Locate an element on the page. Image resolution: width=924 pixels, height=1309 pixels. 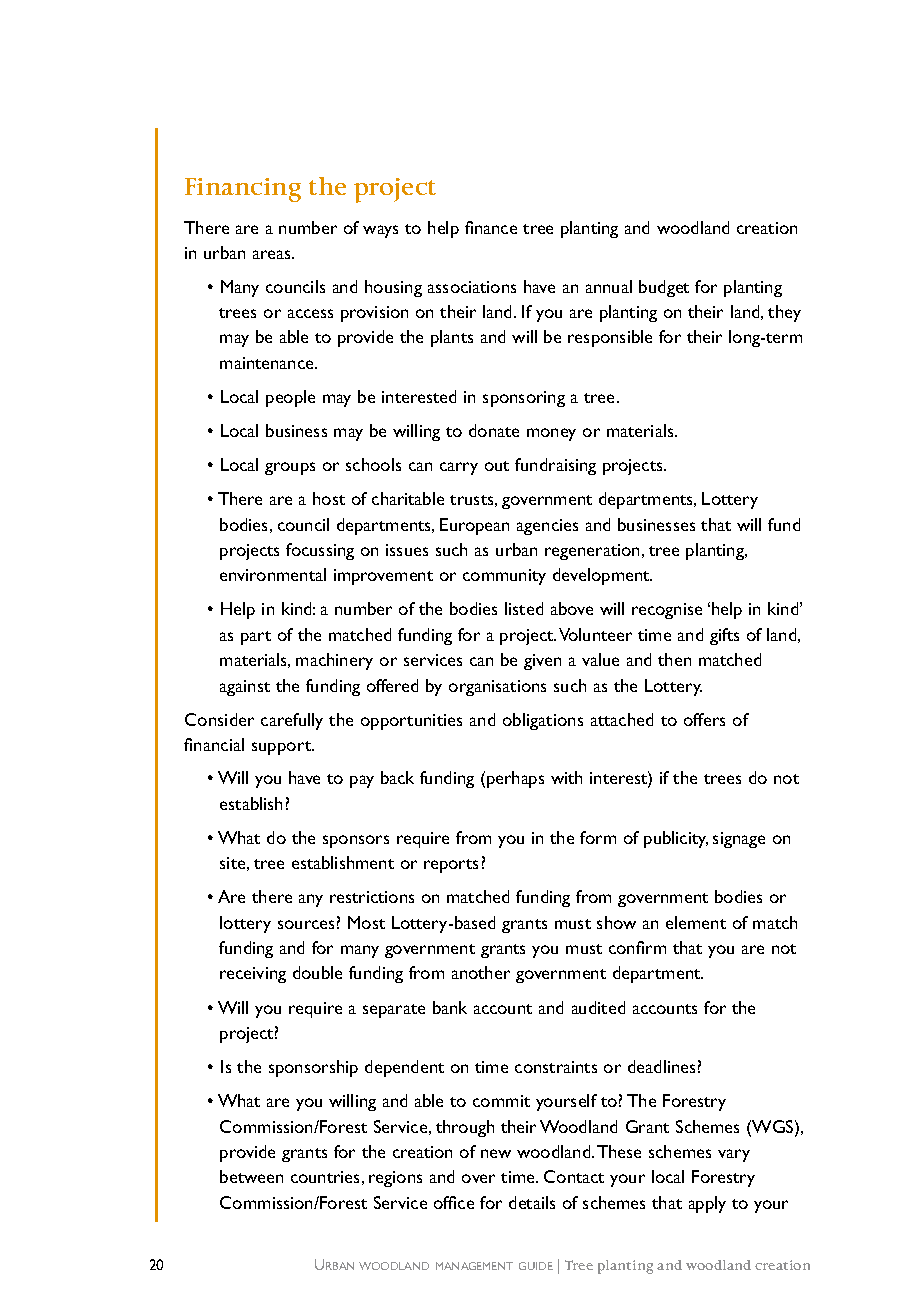
community is located at coordinates (504, 577).
